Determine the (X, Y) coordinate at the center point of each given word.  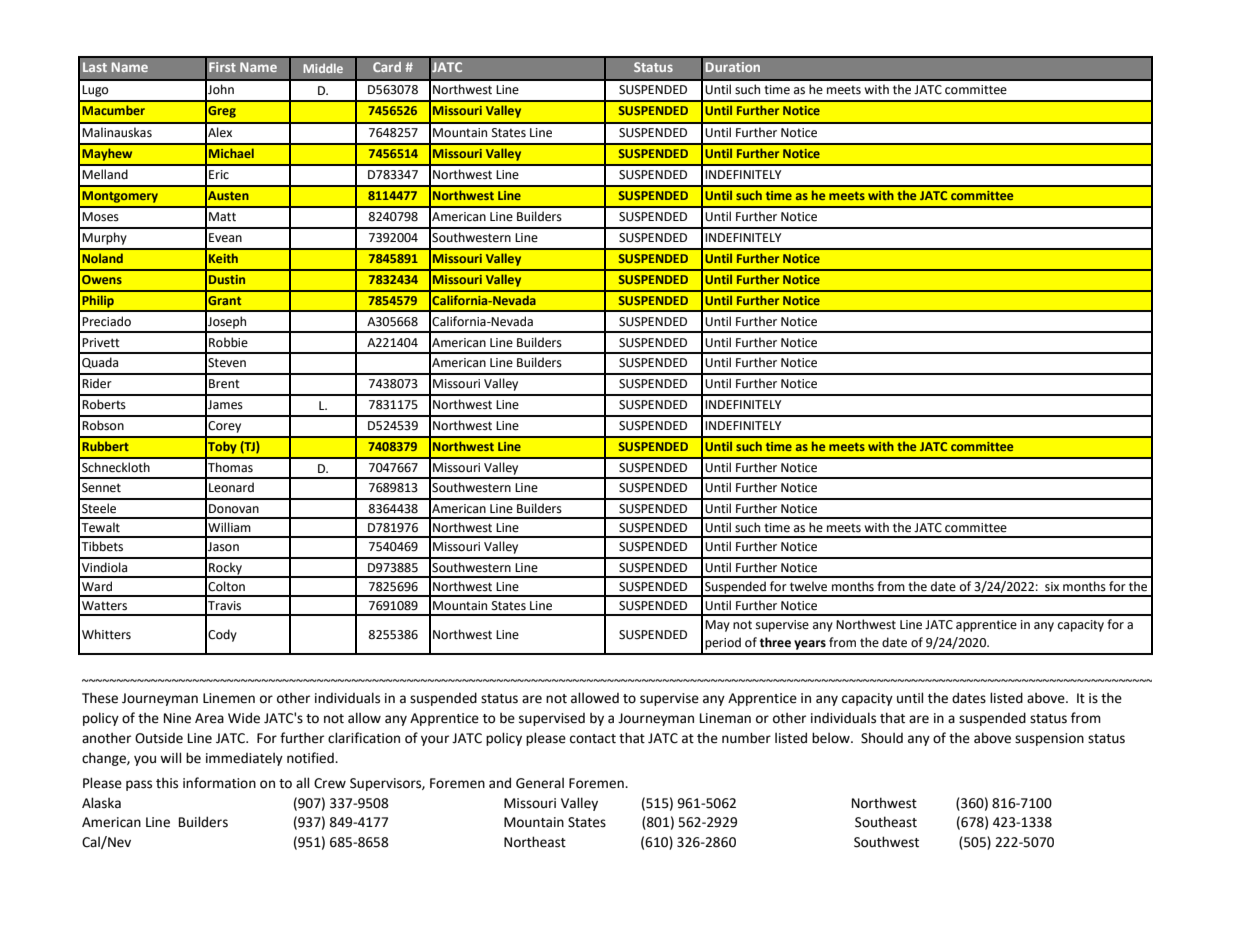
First (222, 67)
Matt (222, 217)
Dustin (227, 279)
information (219, 783)
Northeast (535, 842)
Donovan (234, 509)
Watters (104, 606)
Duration (733, 67)
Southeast (886, 822)
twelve (808, 586)
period (723, 643)
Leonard (231, 487)
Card (387, 67)
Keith (223, 258)
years (810, 645)
